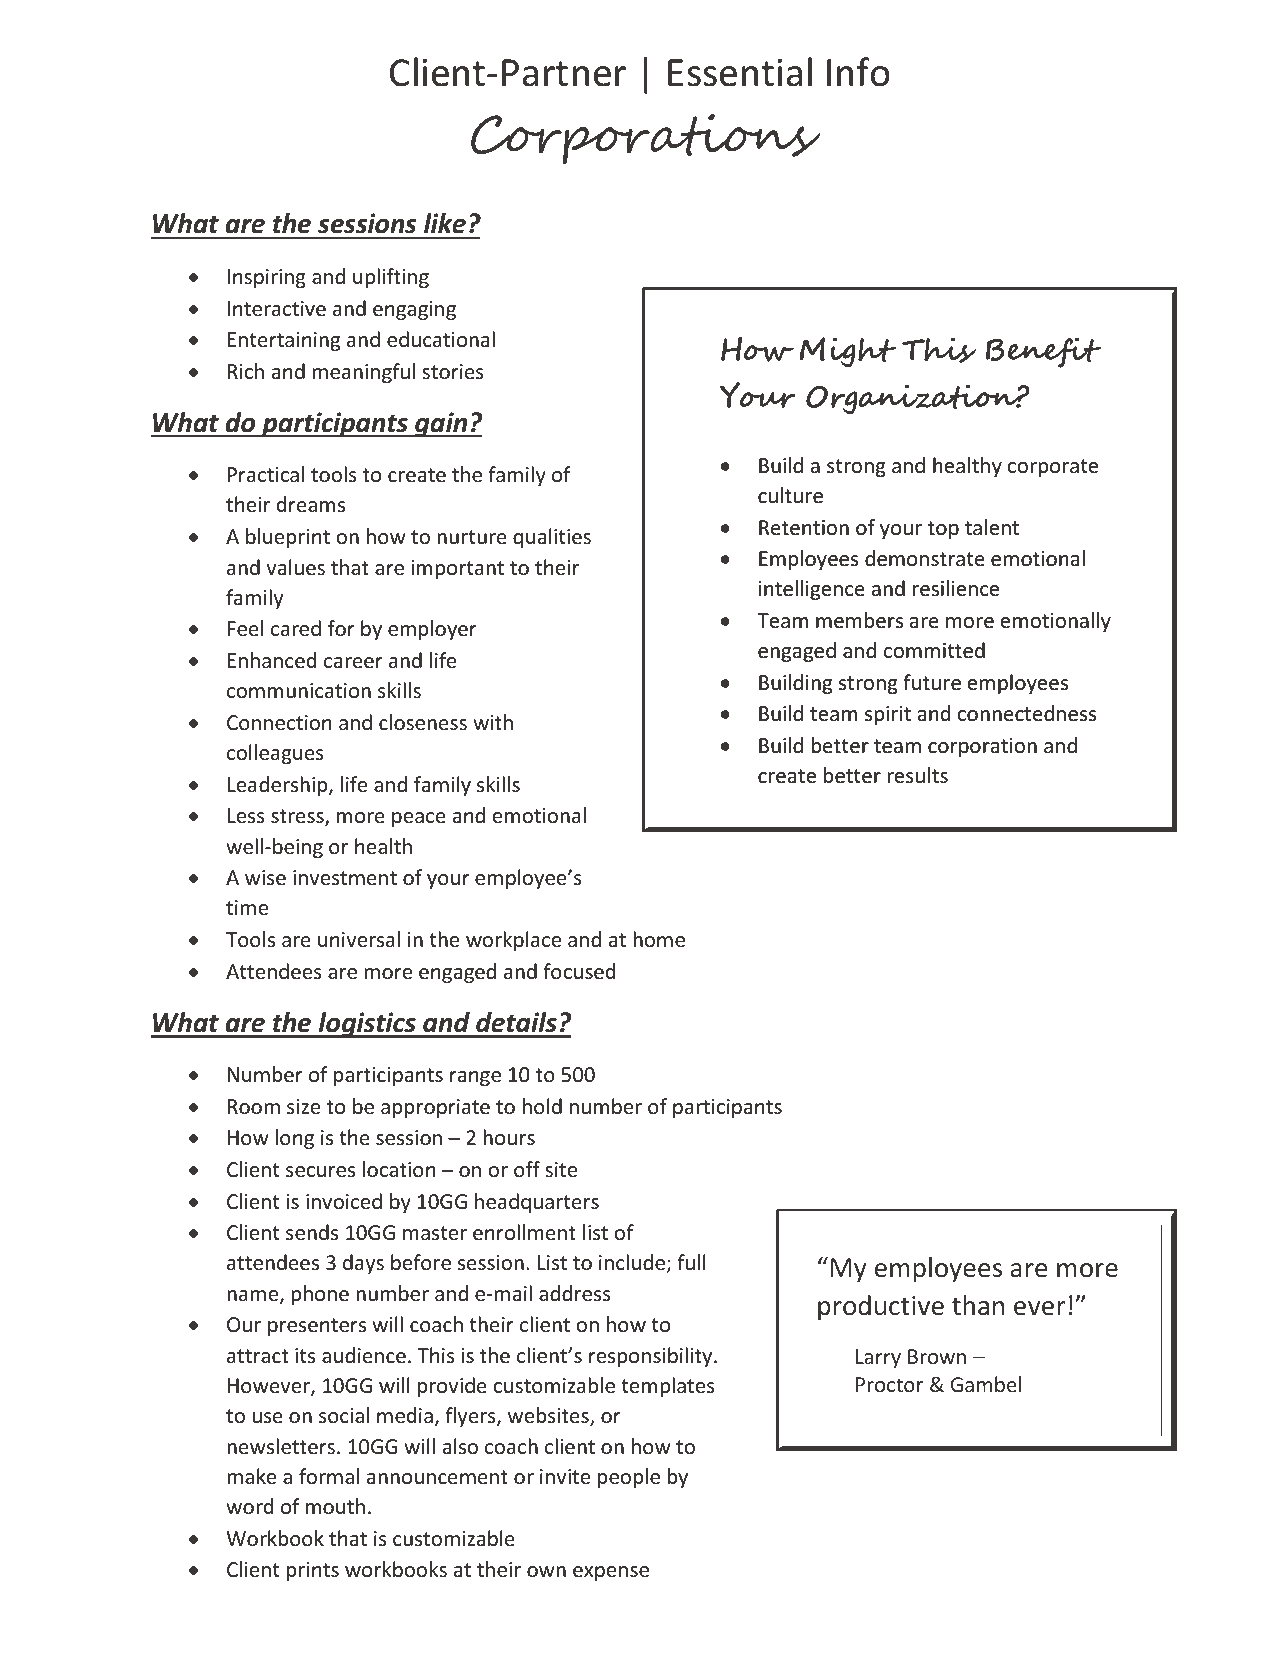 The width and height of the screenshot is (1281, 1658). Describe the element at coordinates (391, 278) in the screenshot. I see `uplifting` at that location.
